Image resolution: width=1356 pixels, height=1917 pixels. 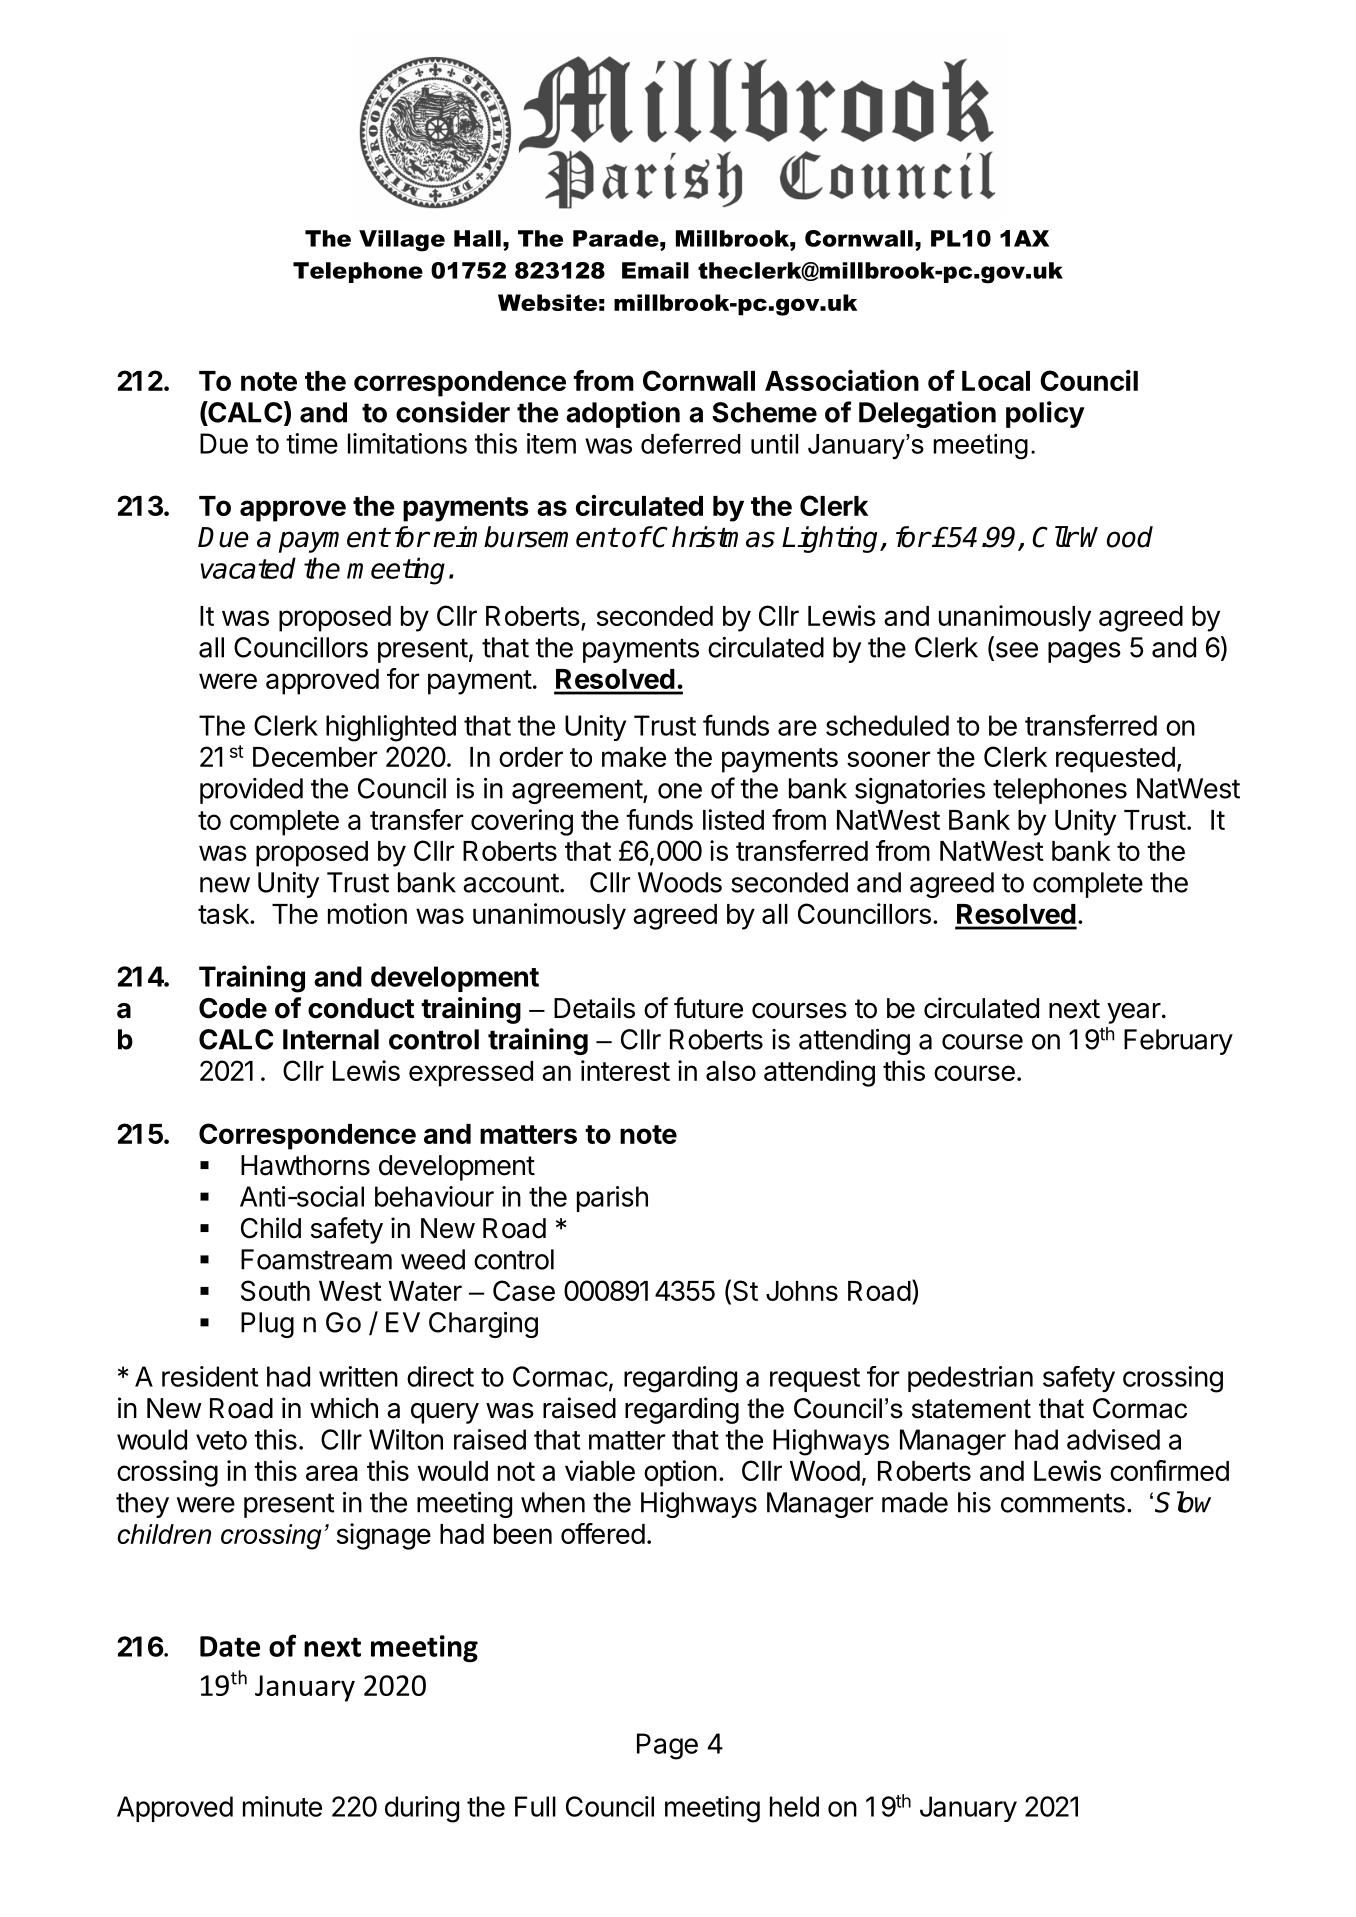 I want to click on Local, so click(x=996, y=381).
